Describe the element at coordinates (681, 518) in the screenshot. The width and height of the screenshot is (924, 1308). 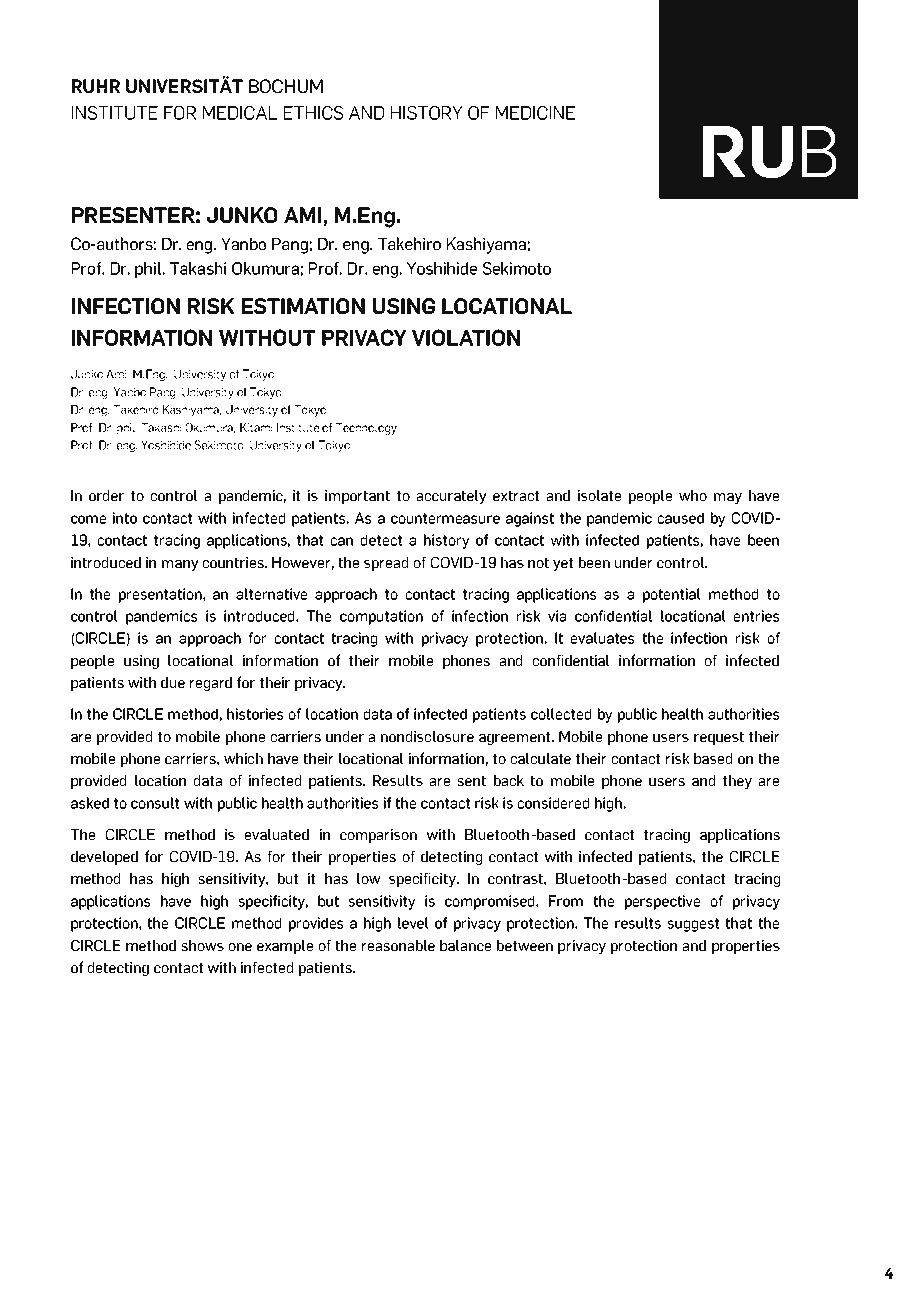
I see `caused` at that location.
